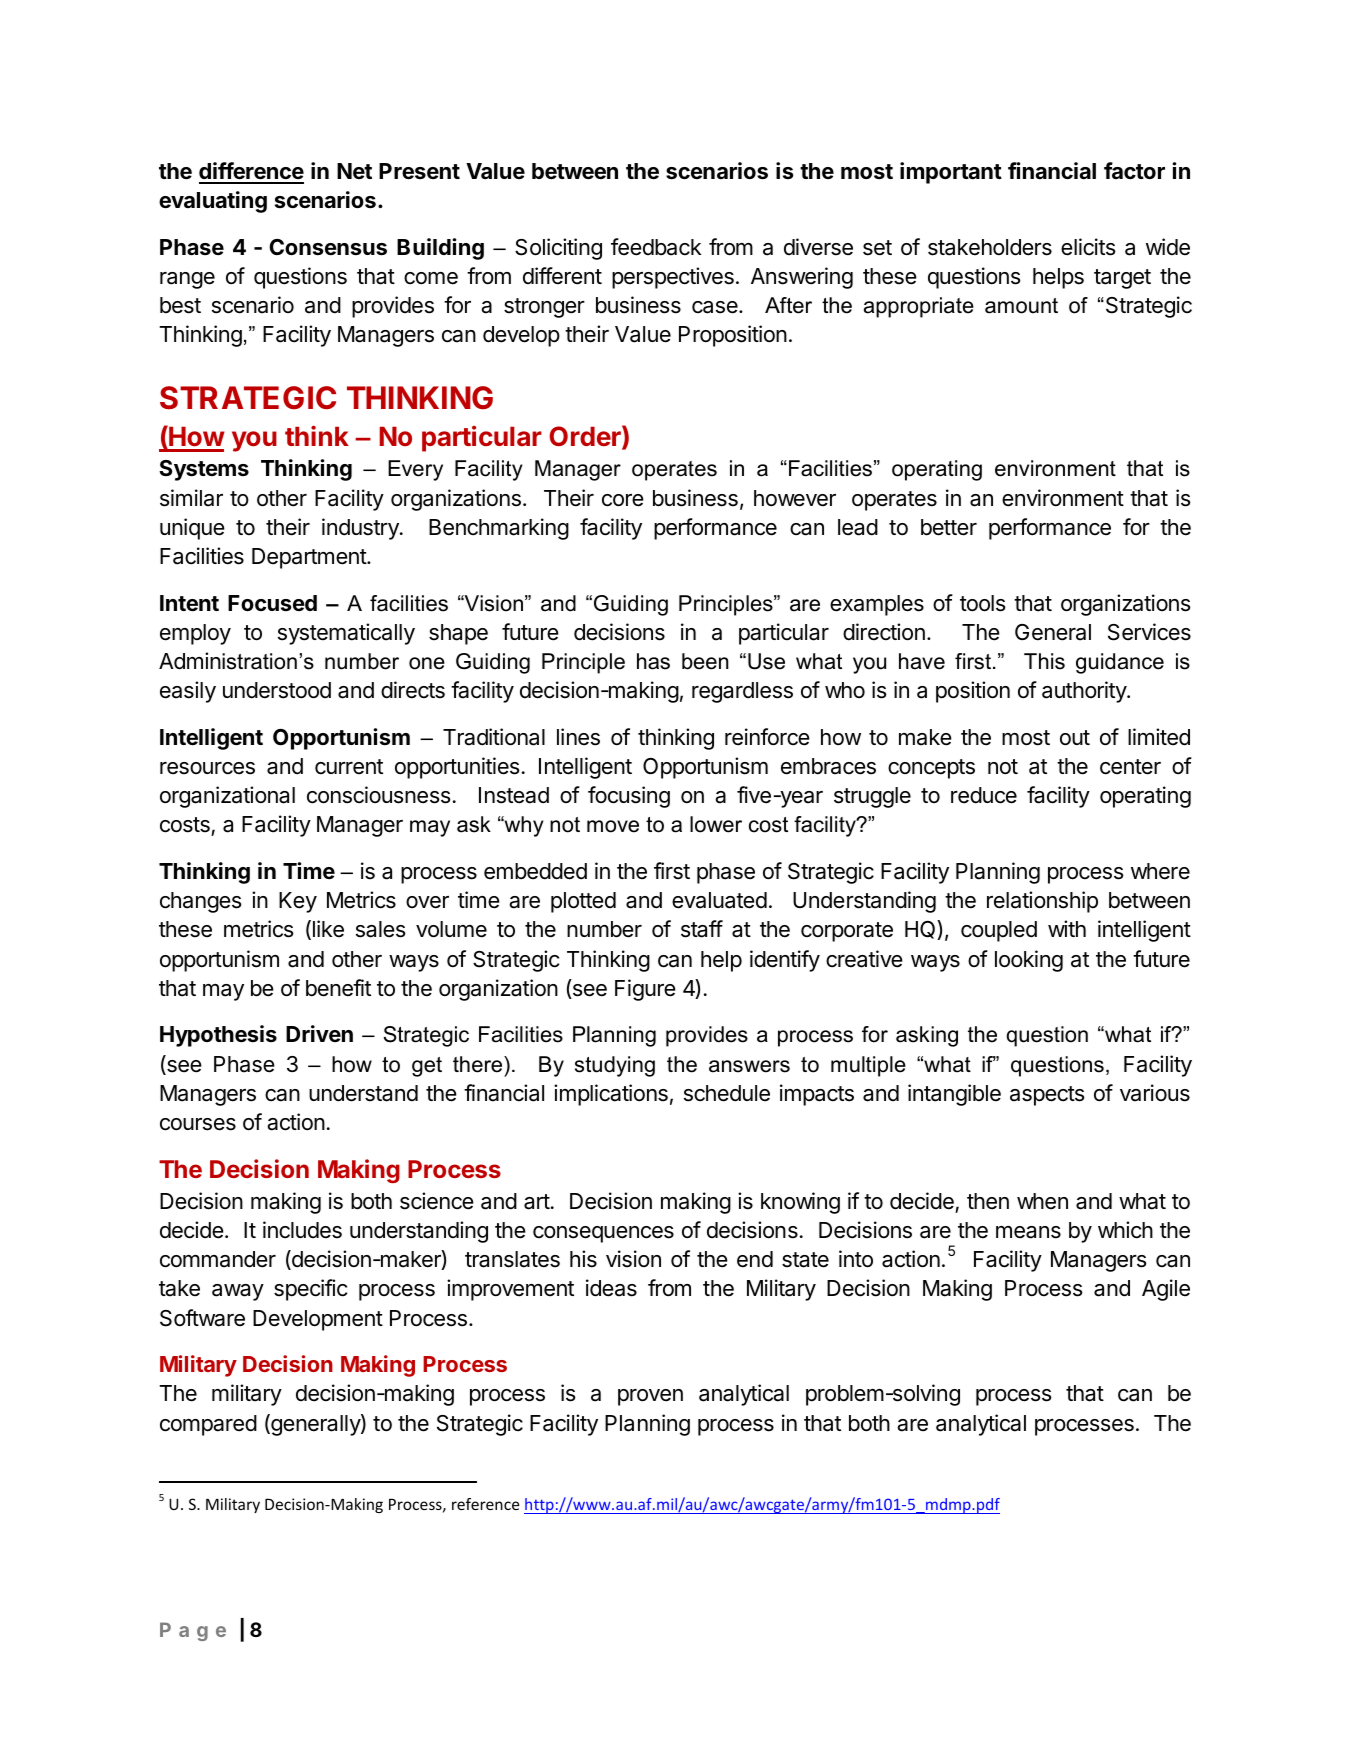 This image has width=1350, height=1747. What do you see at coordinates (650, 1397) in the image?
I see `proven` at bounding box center [650, 1397].
